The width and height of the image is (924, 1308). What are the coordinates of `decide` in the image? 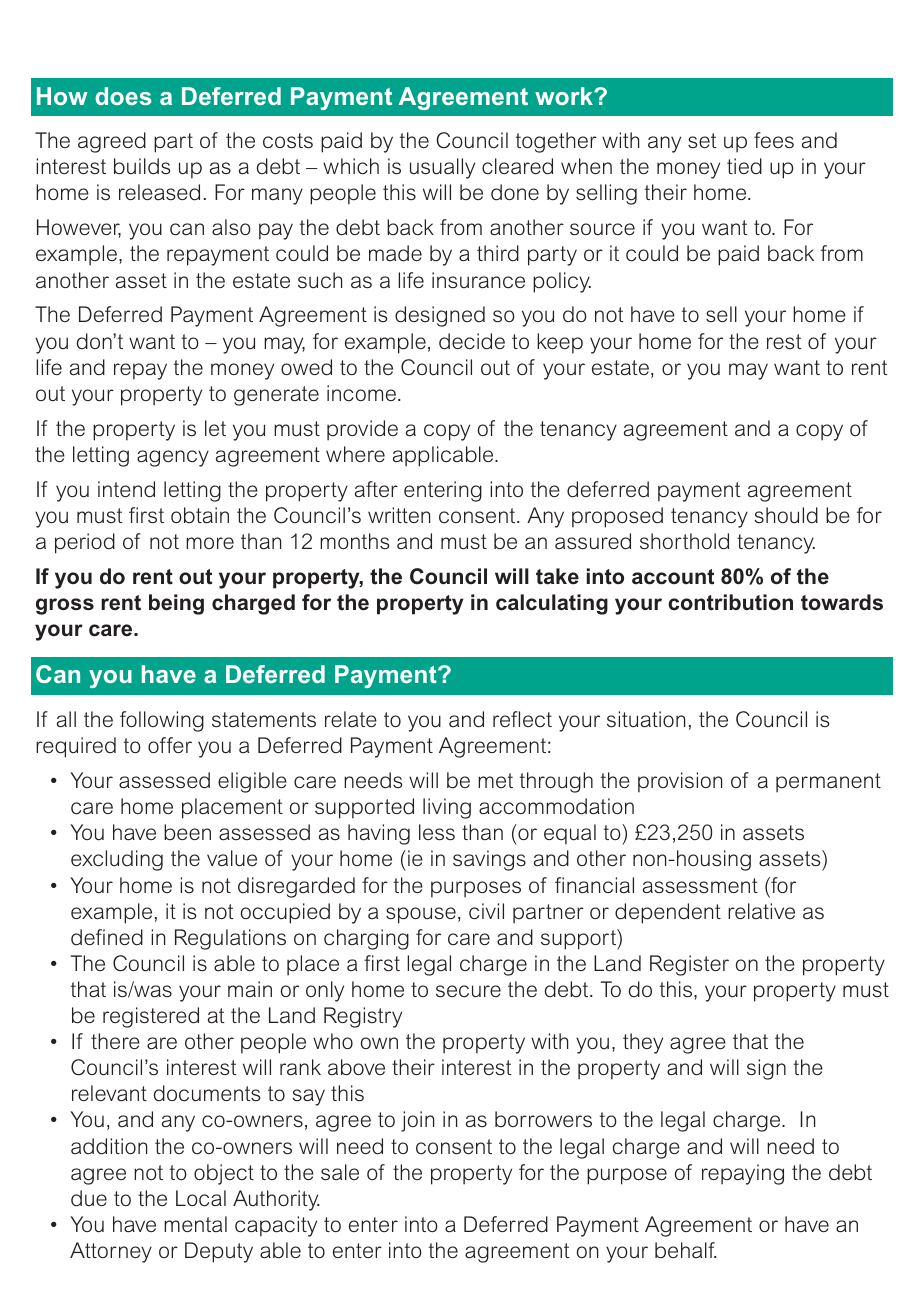 It's located at (472, 341).
